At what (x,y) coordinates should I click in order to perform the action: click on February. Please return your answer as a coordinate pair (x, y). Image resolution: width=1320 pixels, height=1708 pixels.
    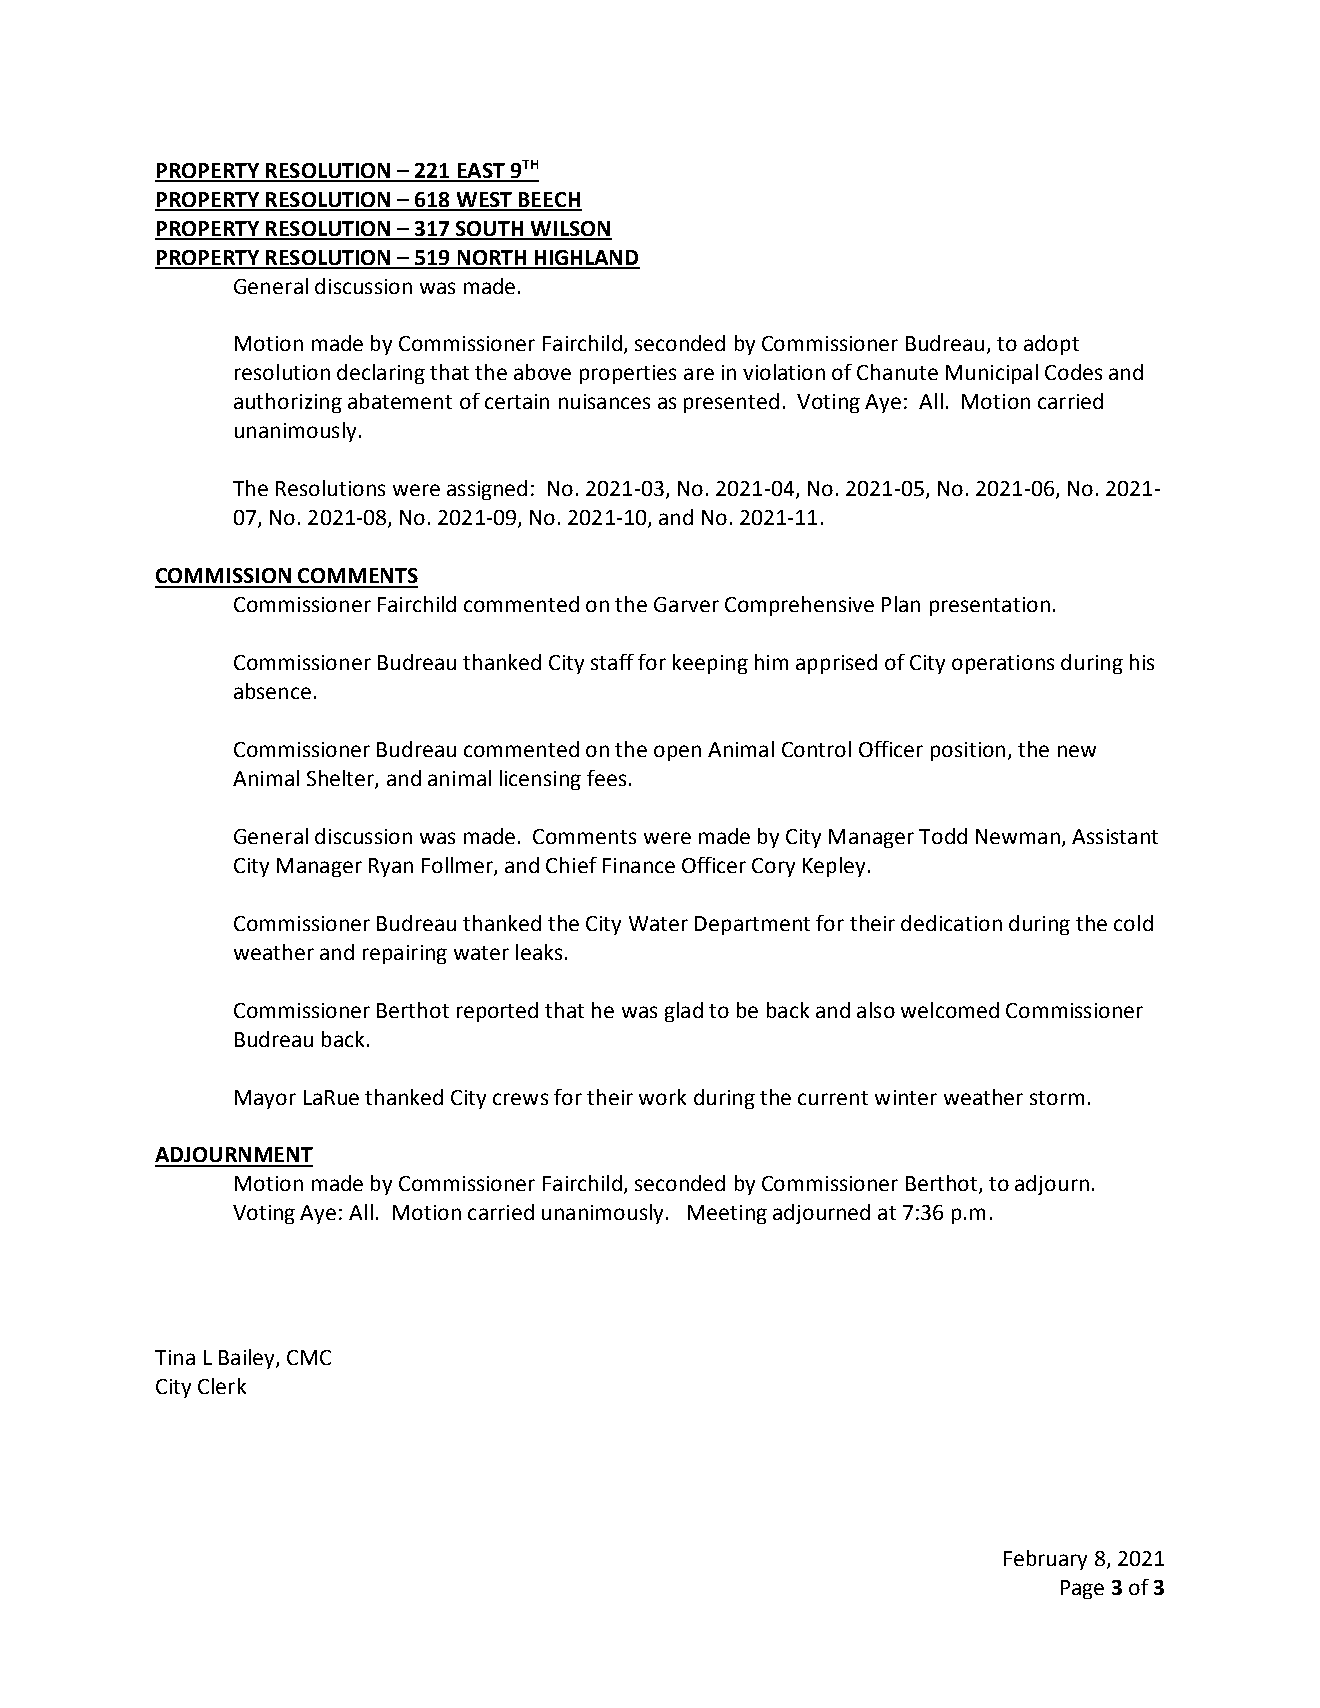
    Looking at the image, I should click on (1045, 1560).
